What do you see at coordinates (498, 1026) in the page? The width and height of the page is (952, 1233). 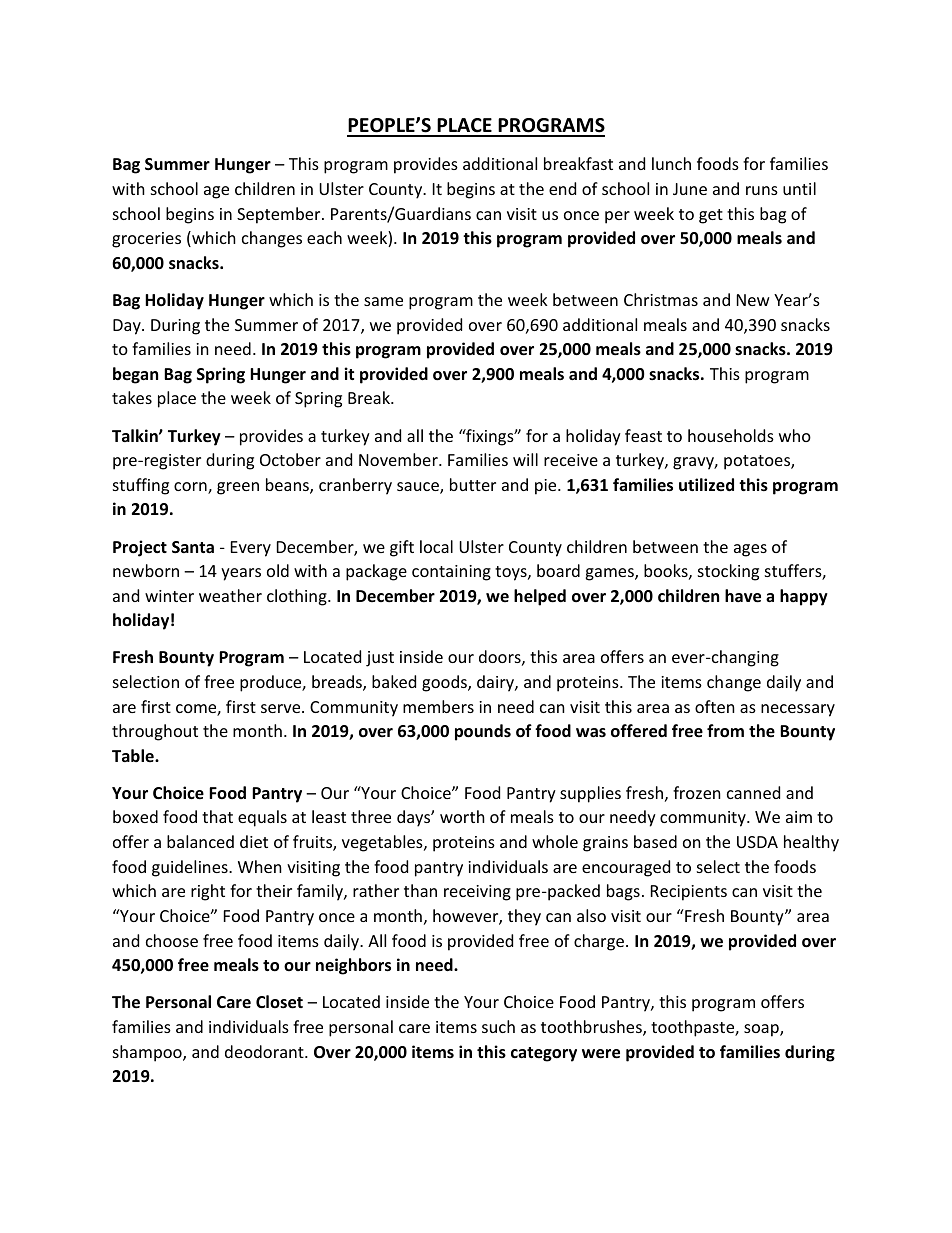 I see `such` at bounding box center [498, 1026].
